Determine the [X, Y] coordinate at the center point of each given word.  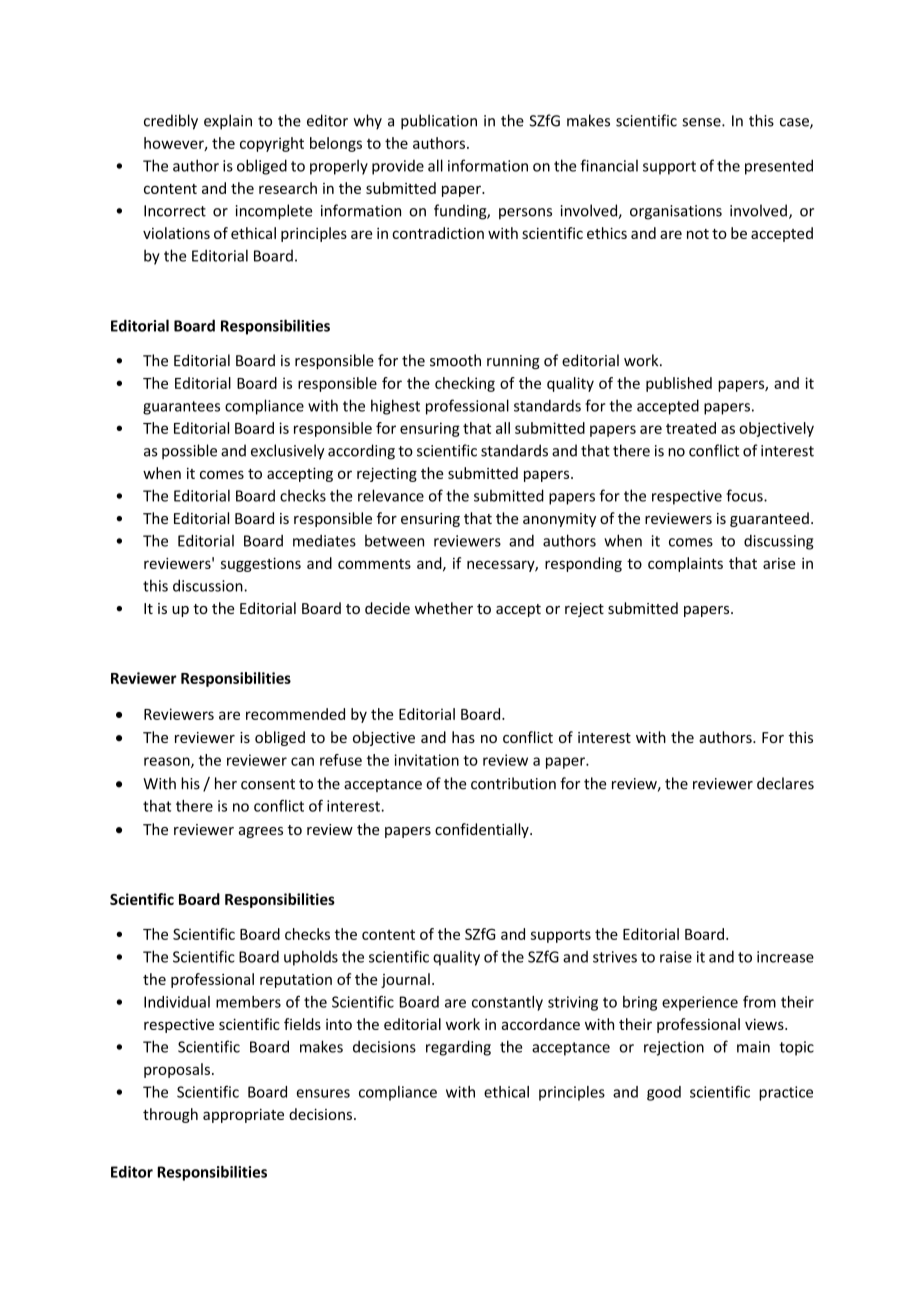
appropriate [243, 1116]
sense [702, 122]
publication [439, 122]
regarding [458, 1048]
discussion [209, 585]
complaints [685, 564]
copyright [272, 144]
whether [444, 608]
